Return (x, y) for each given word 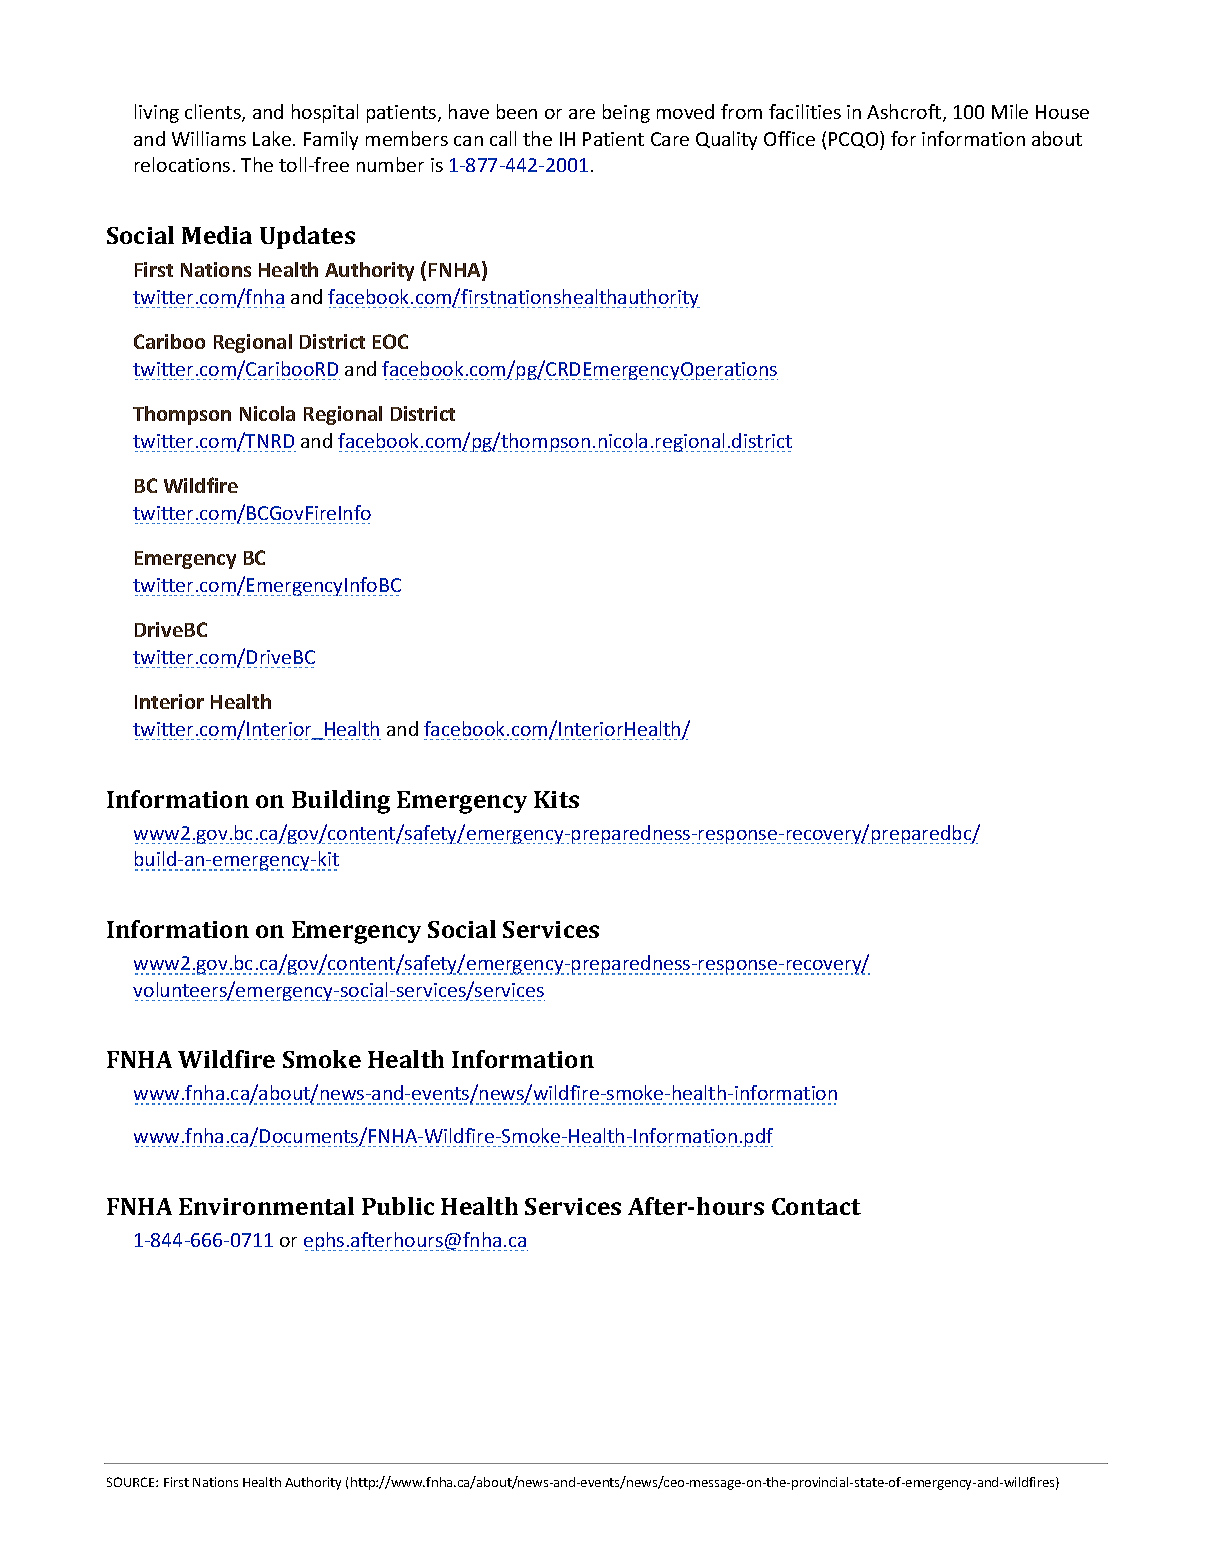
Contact (816, 1206)
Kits (556, 799)
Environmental (266, 1206)
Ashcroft (905, 113)
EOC (390, 341)
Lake (272, 138)
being (626, 113)
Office (789, 138)
